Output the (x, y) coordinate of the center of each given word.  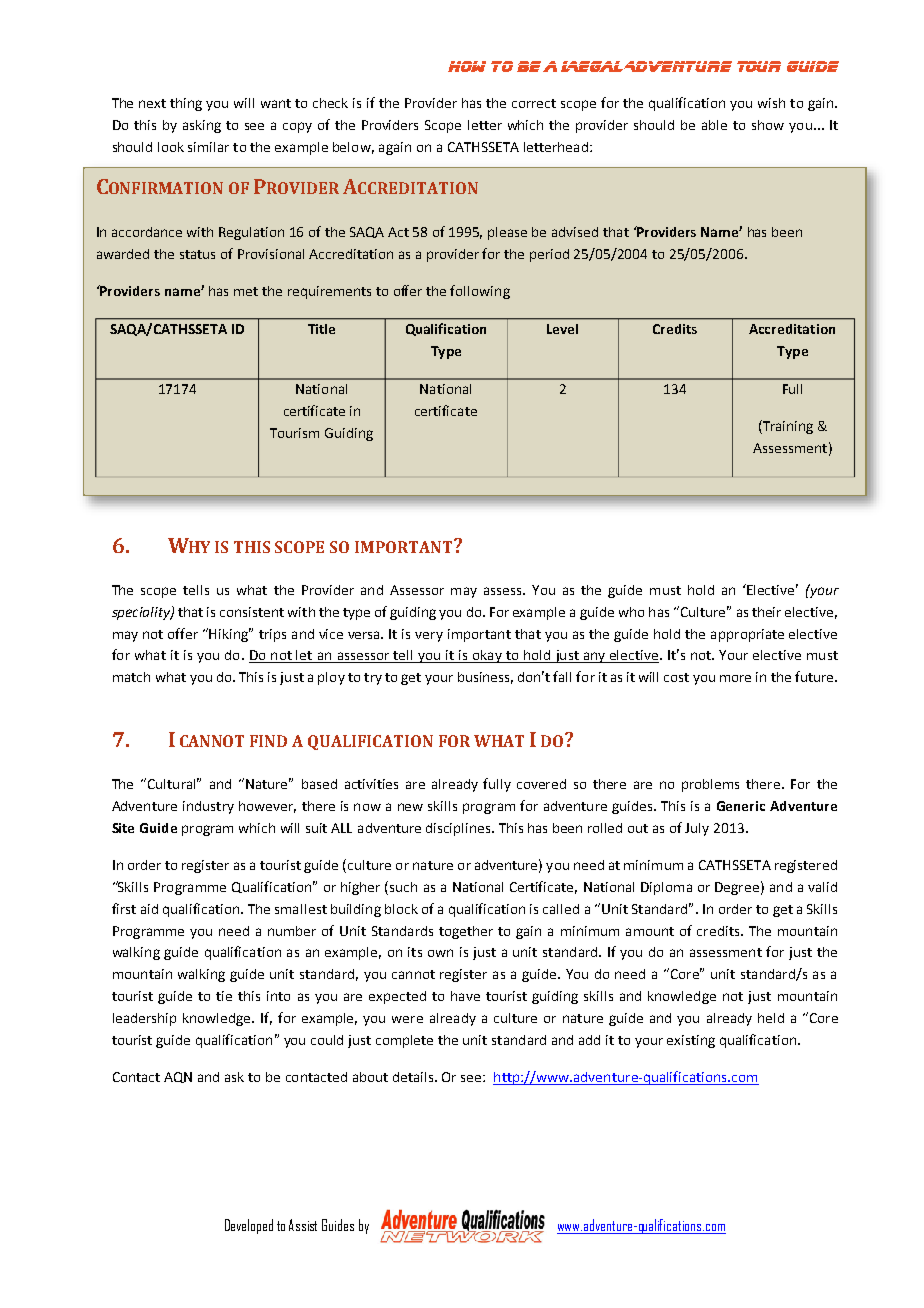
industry (208, 807)
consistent (252, 612)
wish (771, 103)
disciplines (459, 829)
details (414, 1077)
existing (691, 1041)
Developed (249, 1226)
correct (534, 103)
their (766, 612)
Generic (741, 806)
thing (186, 104)
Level (562, 329)
